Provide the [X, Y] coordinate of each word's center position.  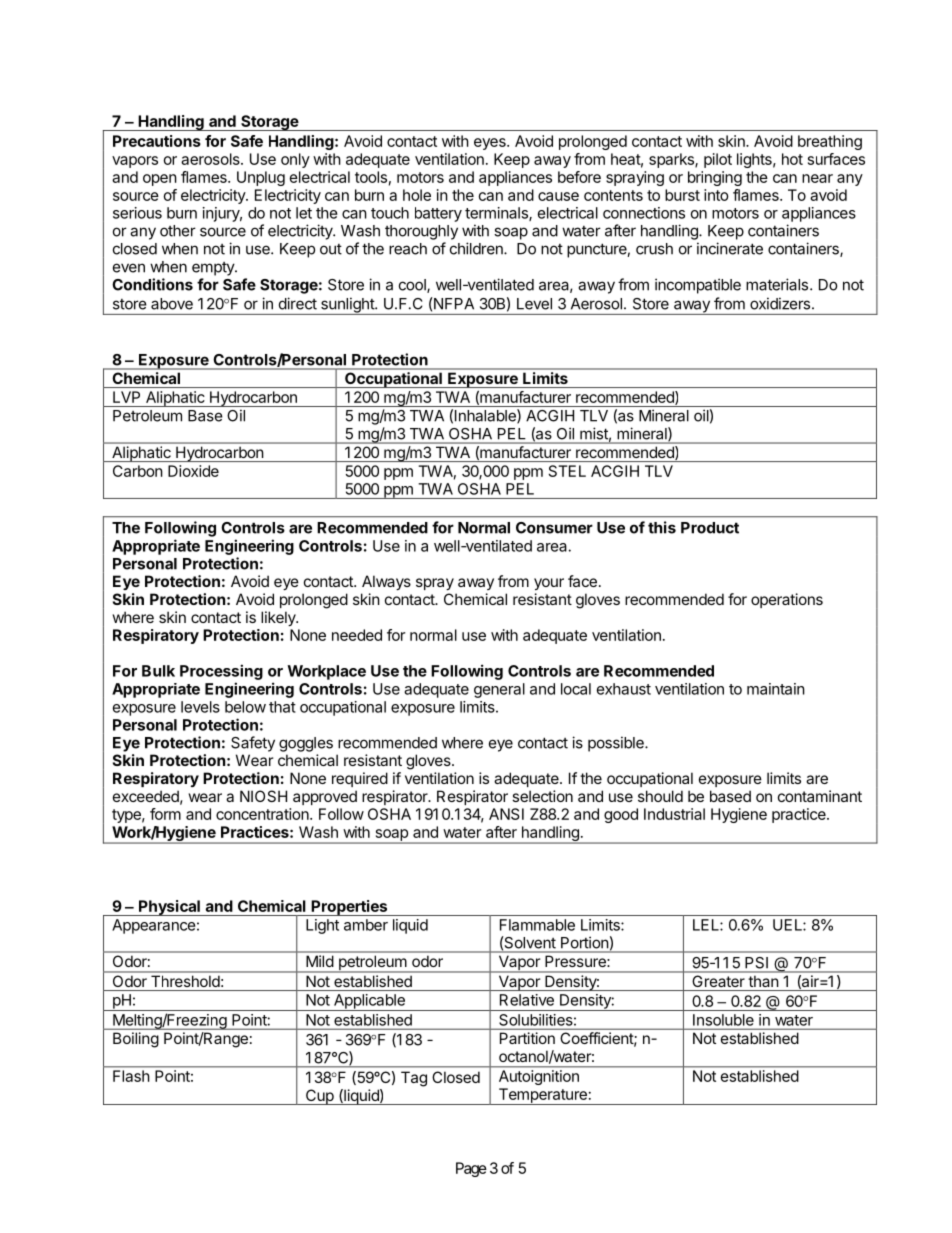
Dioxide [193, 471]
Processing [221, 672]
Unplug [261, 178]
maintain [776, 689]
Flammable [537, 925]
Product [710, 528]
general [499, 690]
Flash [131, 1076]
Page [471, 1169]
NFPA [453, 303]
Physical [169, 908]
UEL [788, 925]
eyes [491, 144]
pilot [718, 160]
